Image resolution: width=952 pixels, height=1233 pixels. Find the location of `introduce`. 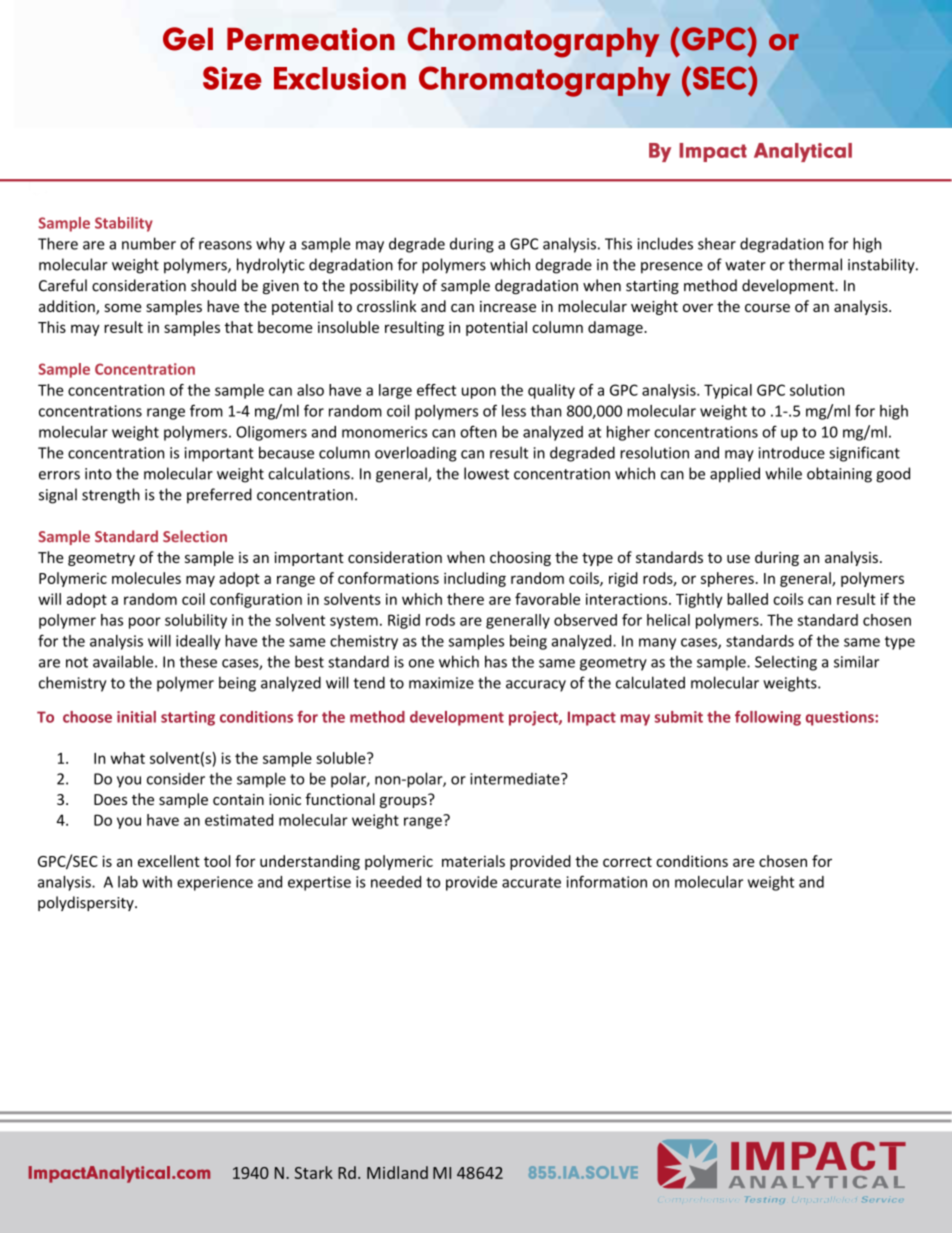

introduce is located at coordinates (792, 452).
